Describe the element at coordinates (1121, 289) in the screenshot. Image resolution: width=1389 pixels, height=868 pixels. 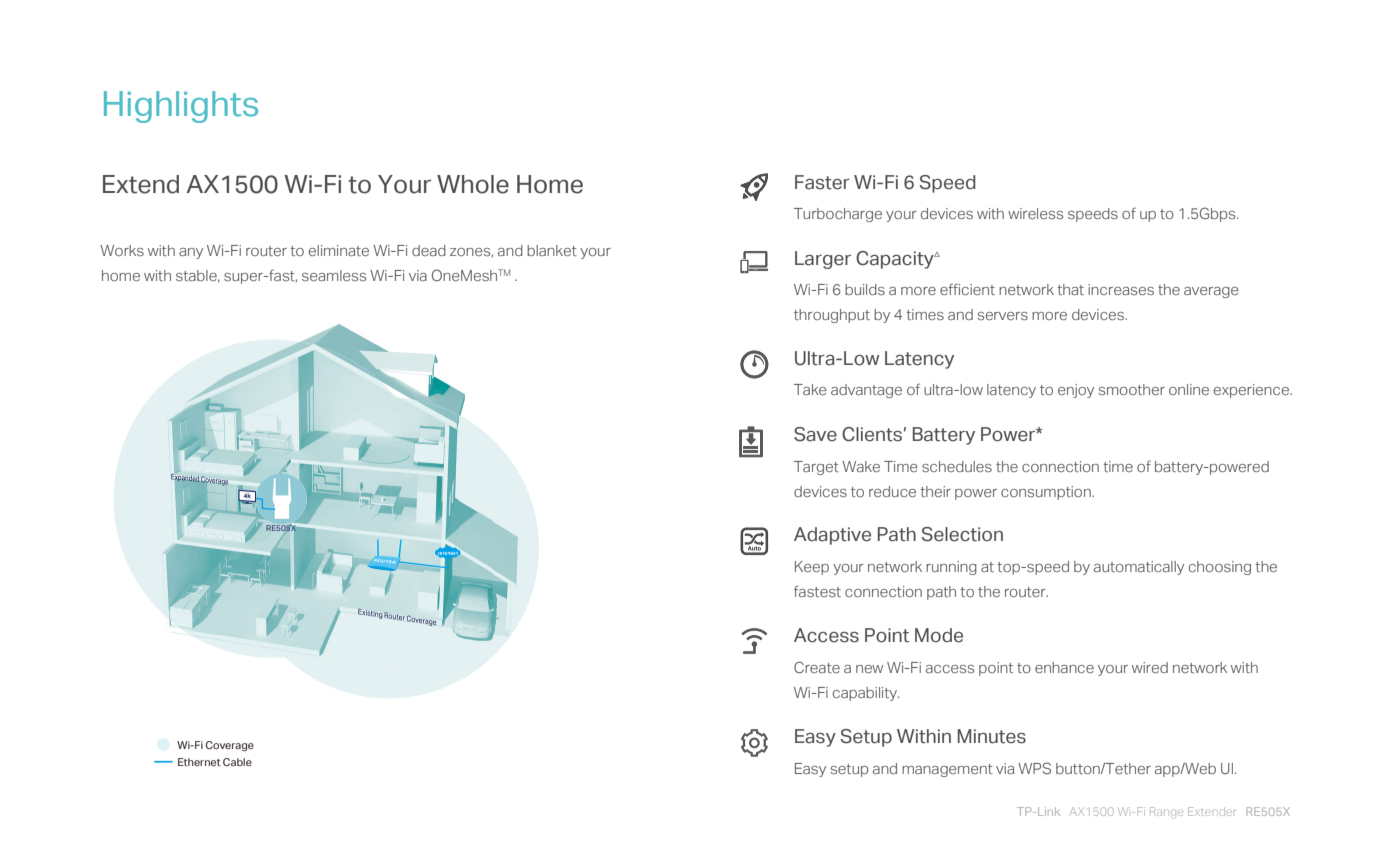
I see `increases` at that location.
